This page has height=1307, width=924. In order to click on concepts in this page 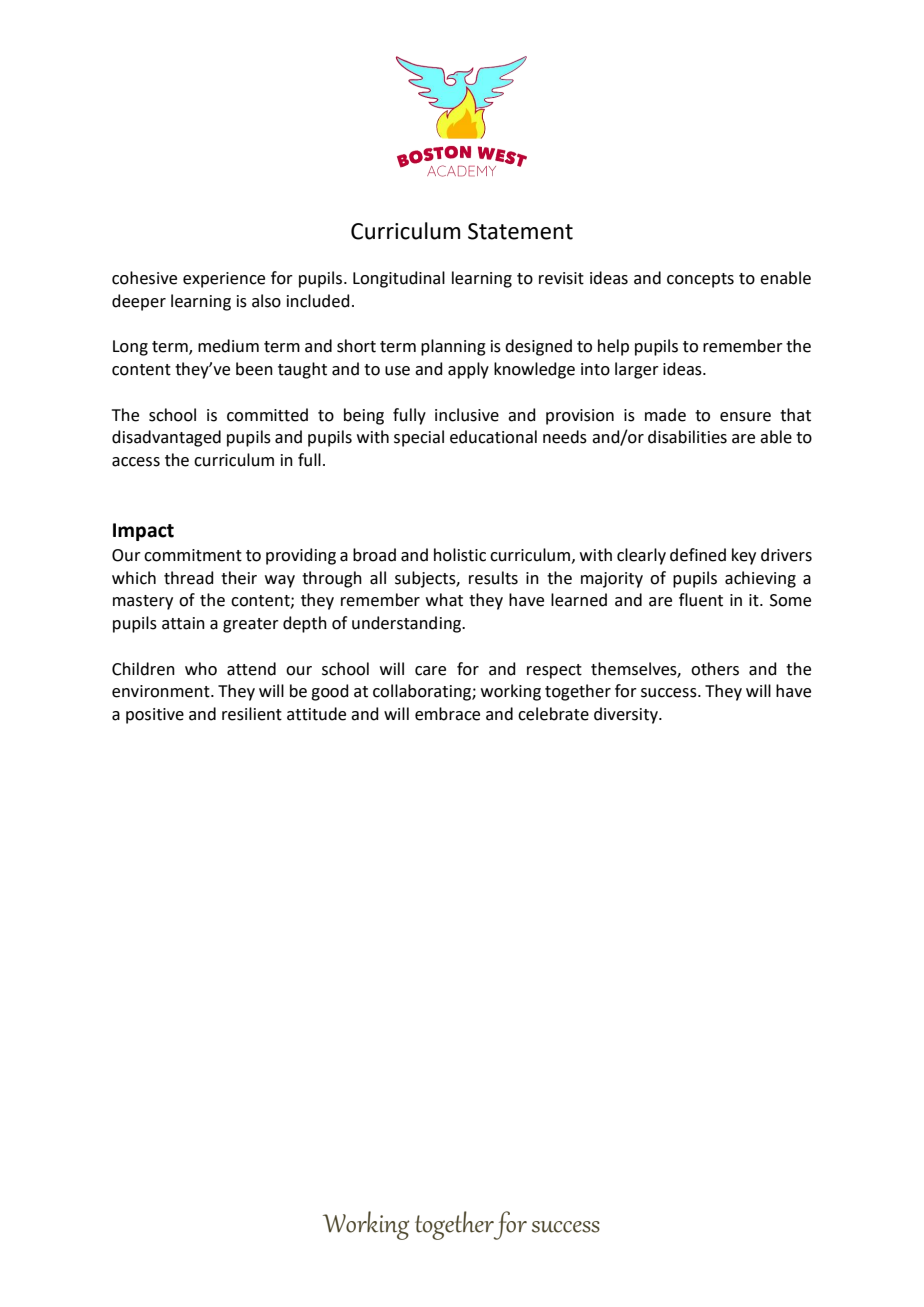, I will do `click(700, 280)`.
